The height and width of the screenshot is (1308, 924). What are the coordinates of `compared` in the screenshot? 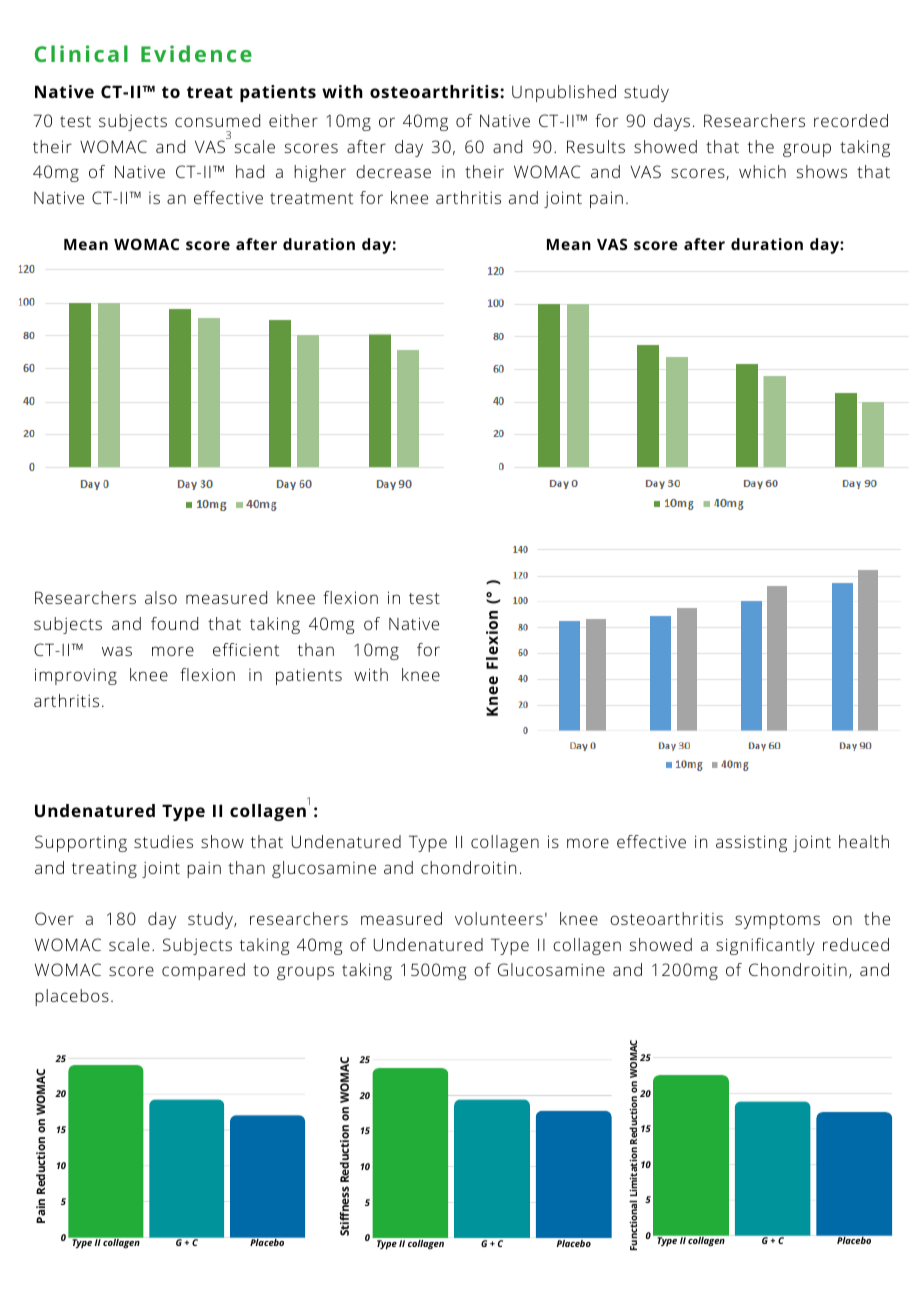 It's located at (203, 971).
